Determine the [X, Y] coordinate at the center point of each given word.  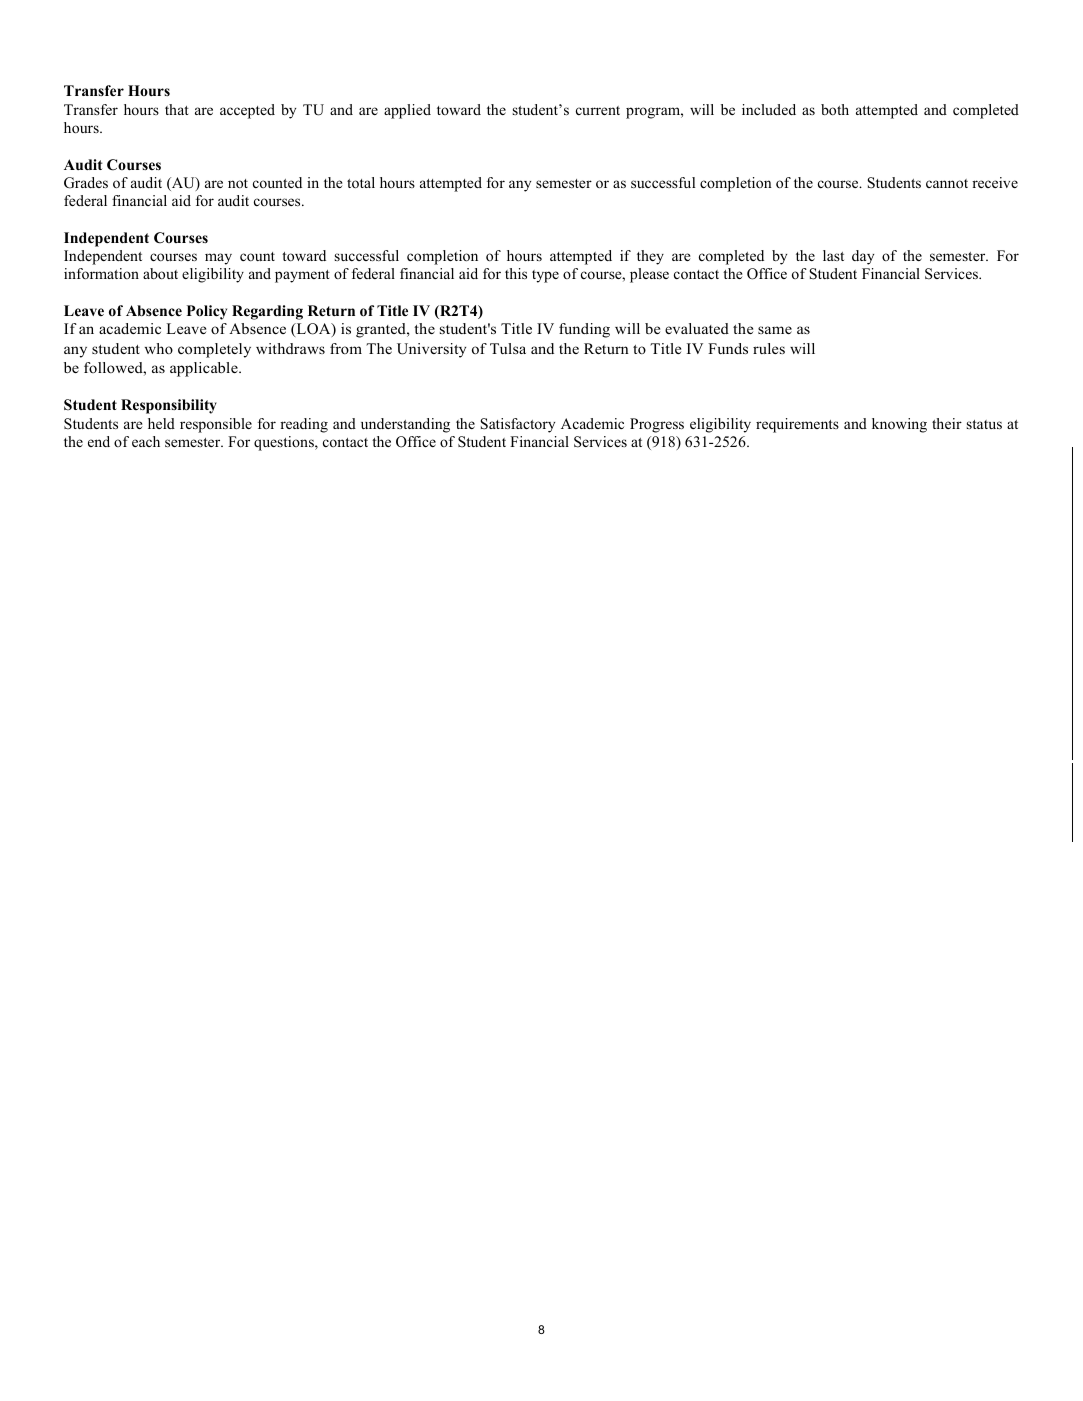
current [598, 110]
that [177, 109]
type [545, 276]
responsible [216, 425]
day [863, 257]
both [835, 109]
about [160, 273]
